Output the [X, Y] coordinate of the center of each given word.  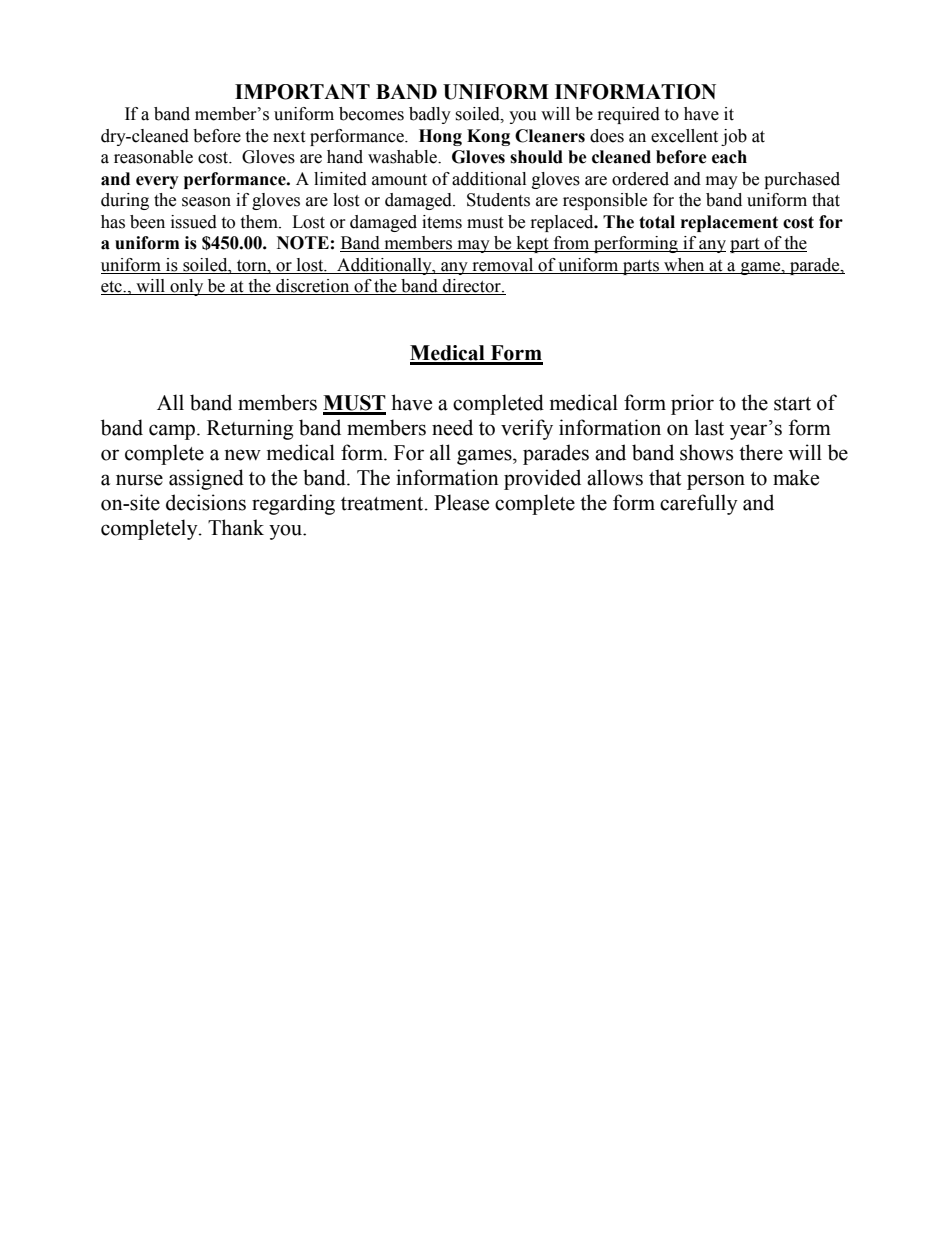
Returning [250, 429]
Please [461, 502]
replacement [729, 223]
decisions [206, 502]
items [442, 222]
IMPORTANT [302, 92]
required [629, 115]
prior [692, 404]
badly [430, 115]
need [452, 427]
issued [194, 222]
